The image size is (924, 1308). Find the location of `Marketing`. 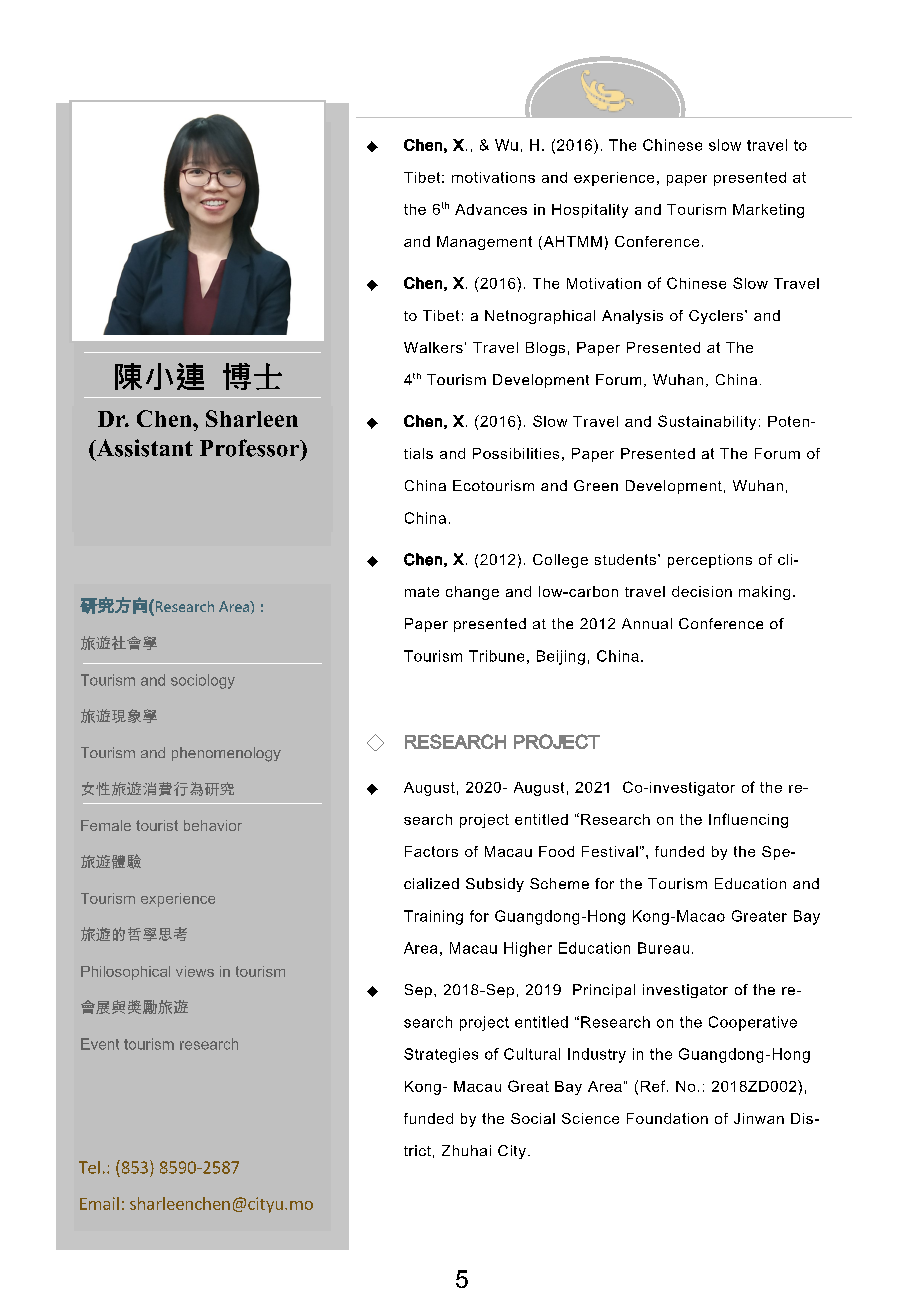

Marketing is located at coordinates (768, 211).
